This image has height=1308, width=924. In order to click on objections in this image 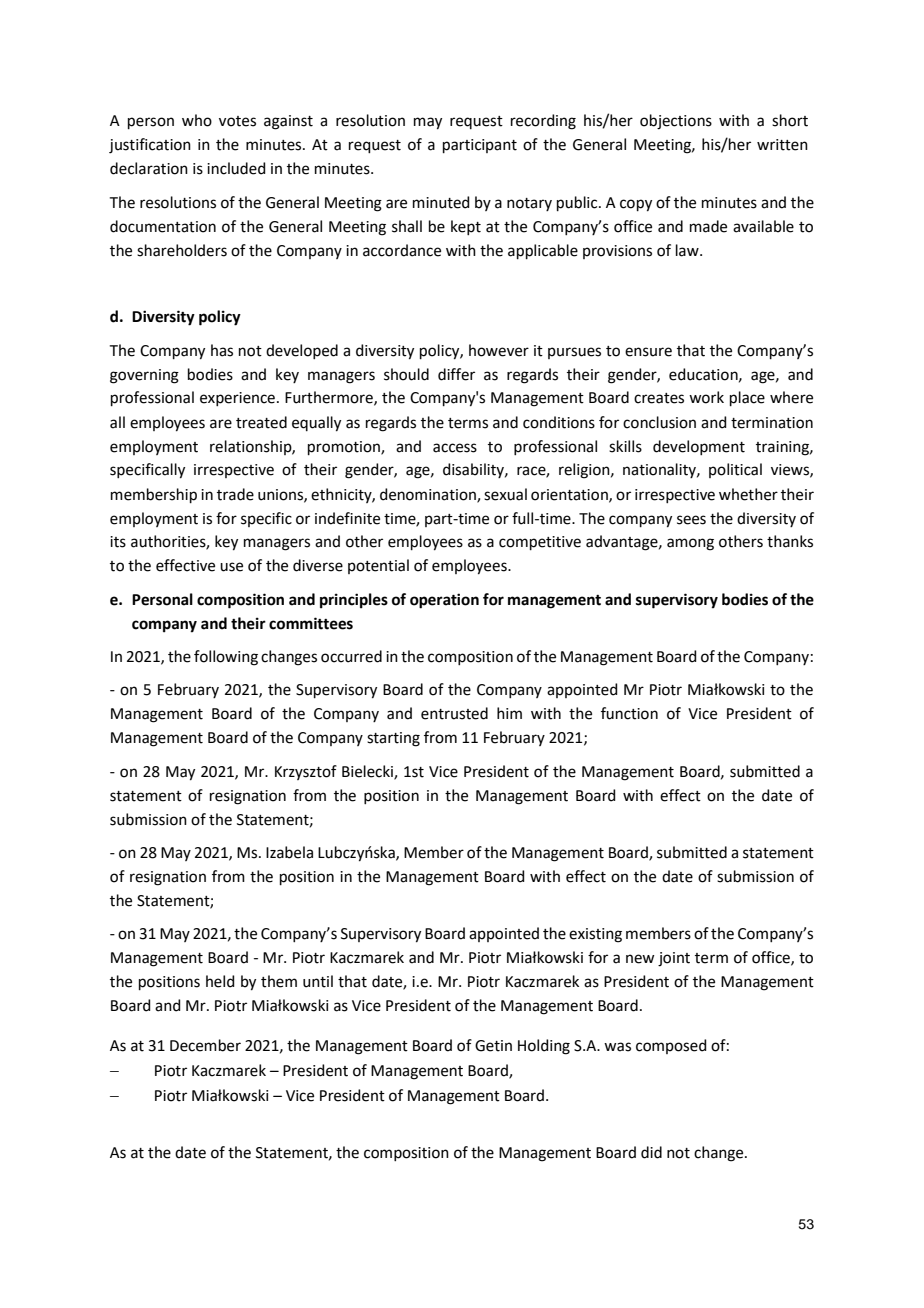, I will do `click(676, 122)`.
